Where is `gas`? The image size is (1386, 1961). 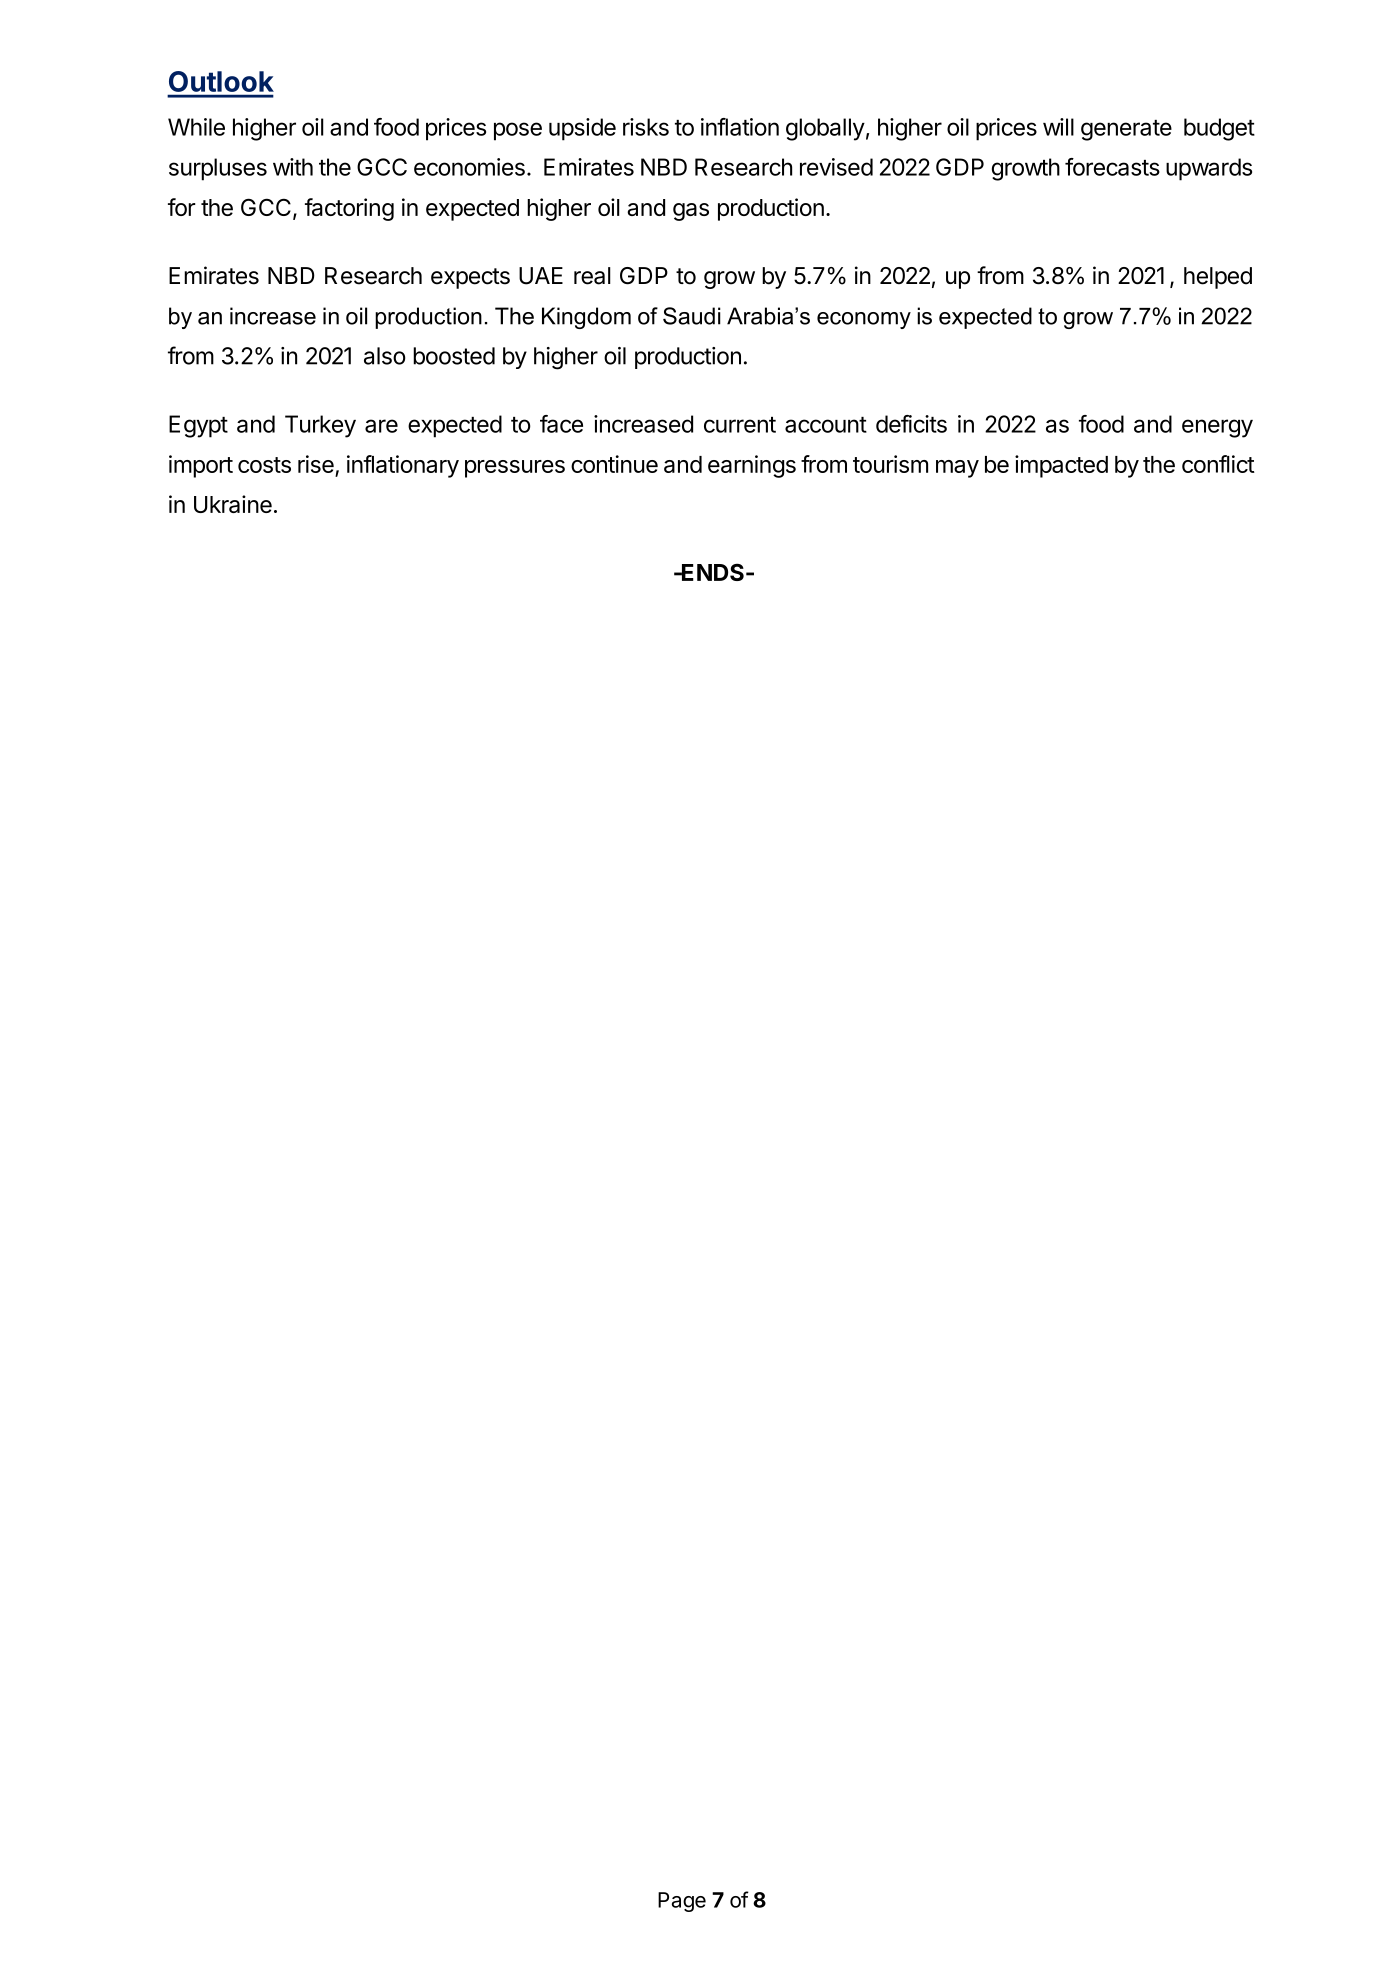 gas is located at coordinates (691, 212).
